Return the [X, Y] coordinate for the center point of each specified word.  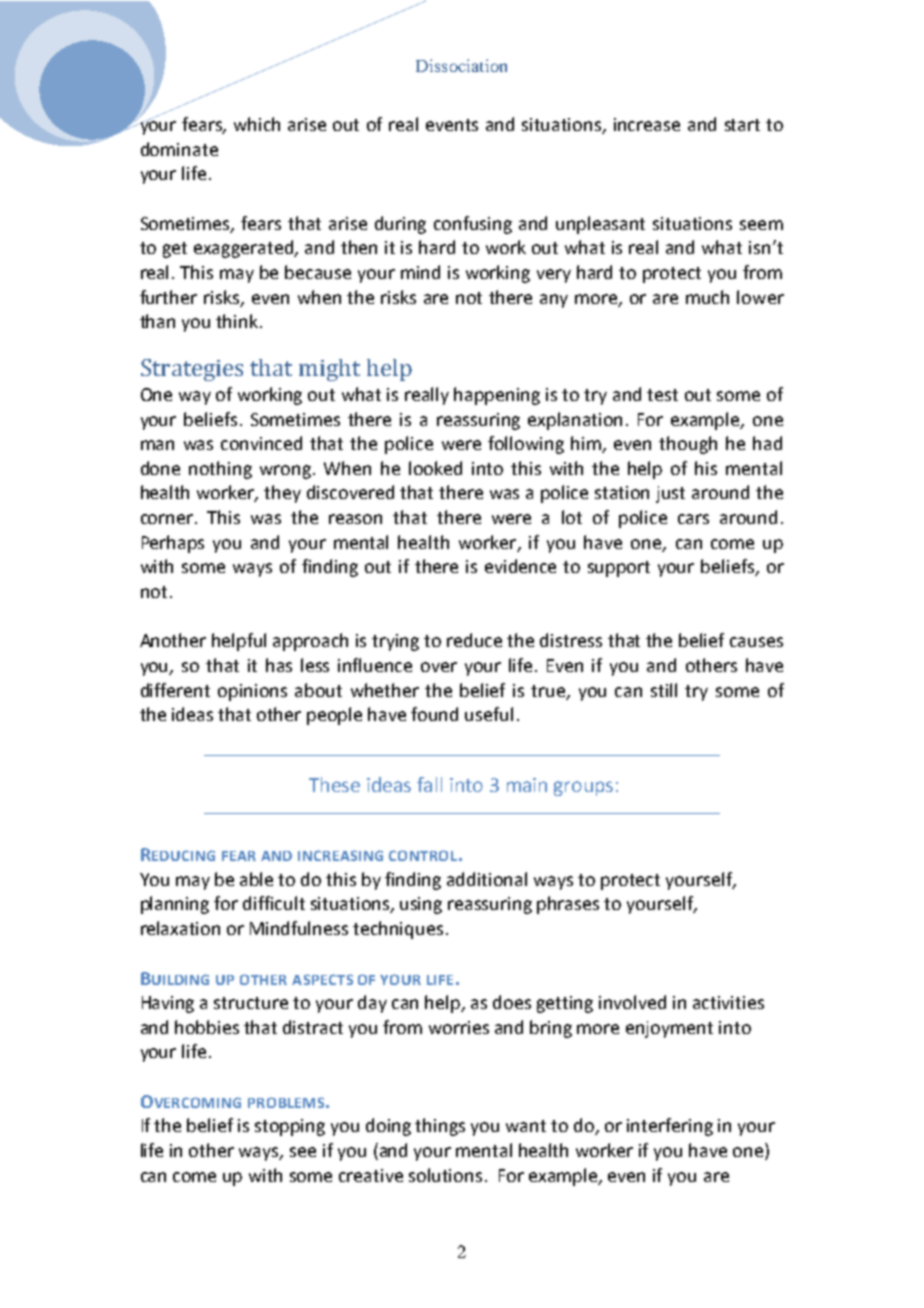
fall [429, 784]
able [256, 879]
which [257, 124]
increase [647, 124]
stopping [290, 1127]
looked [435, 468]
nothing [220, 470]
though [688, 445]
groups [583, 788]
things [440, 1127]
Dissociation [461, 65]
